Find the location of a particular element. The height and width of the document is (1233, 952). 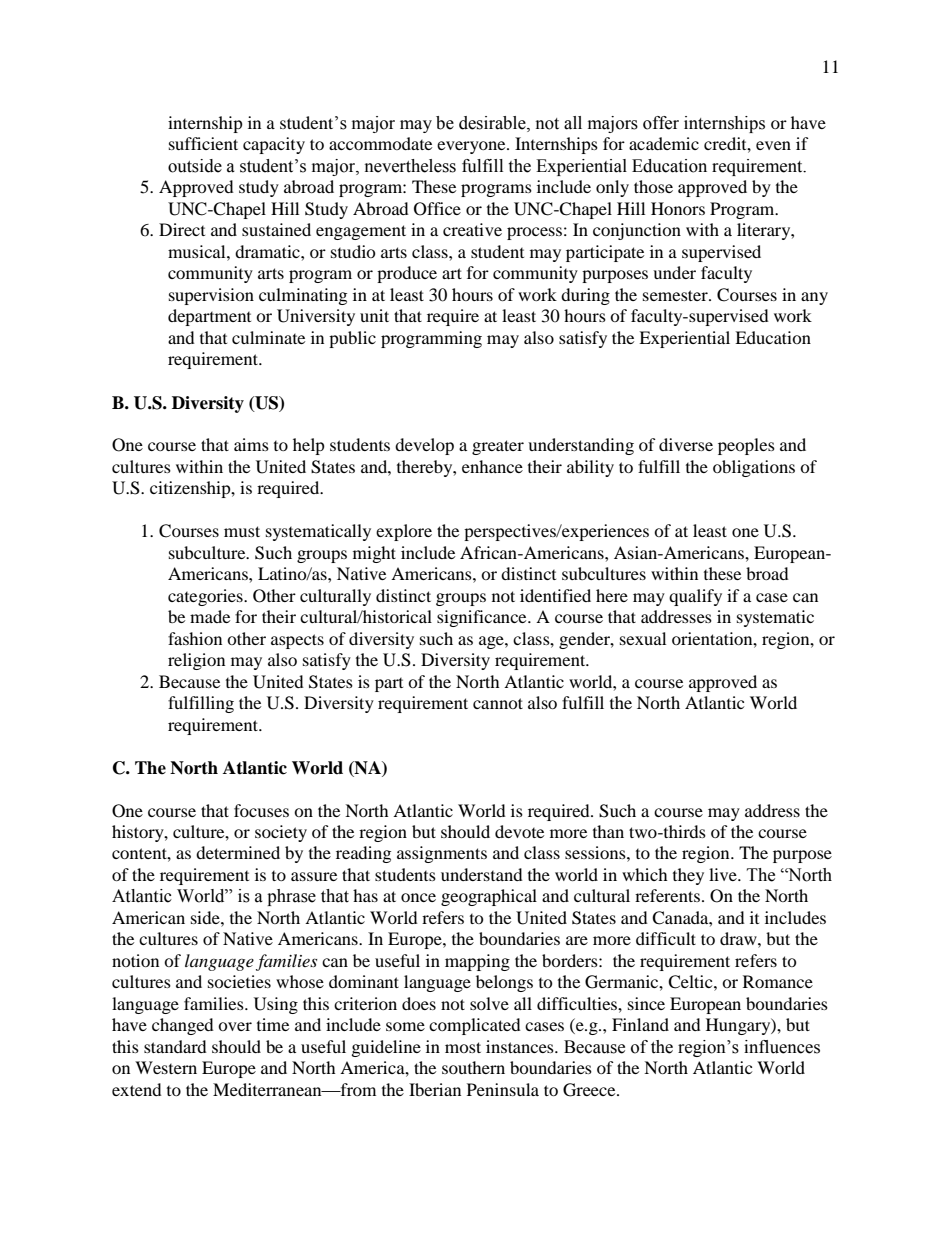

aims is located at coordinates (251, 444).
